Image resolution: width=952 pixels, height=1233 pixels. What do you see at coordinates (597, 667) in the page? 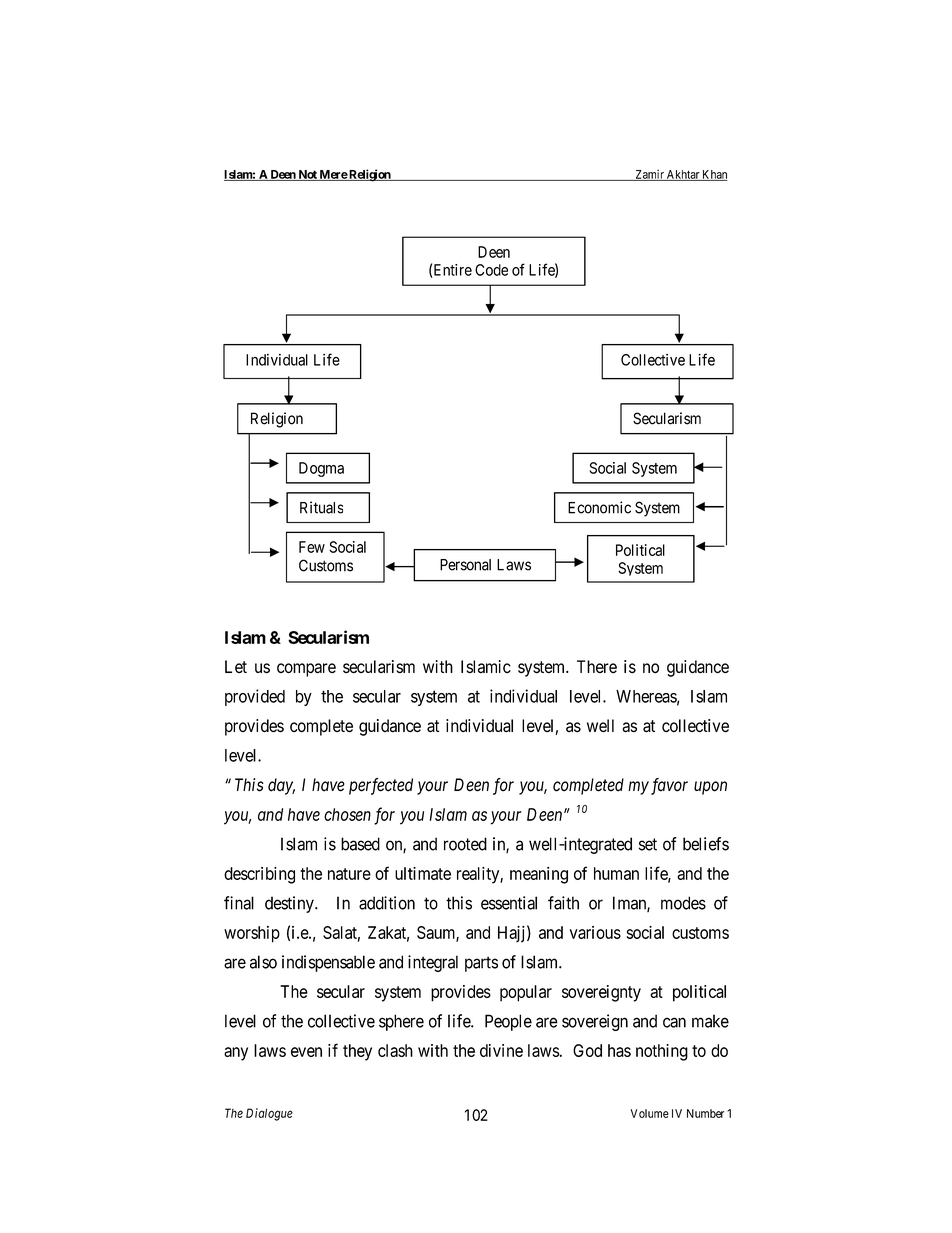
I see `There` at bounding box center [597, 667].
